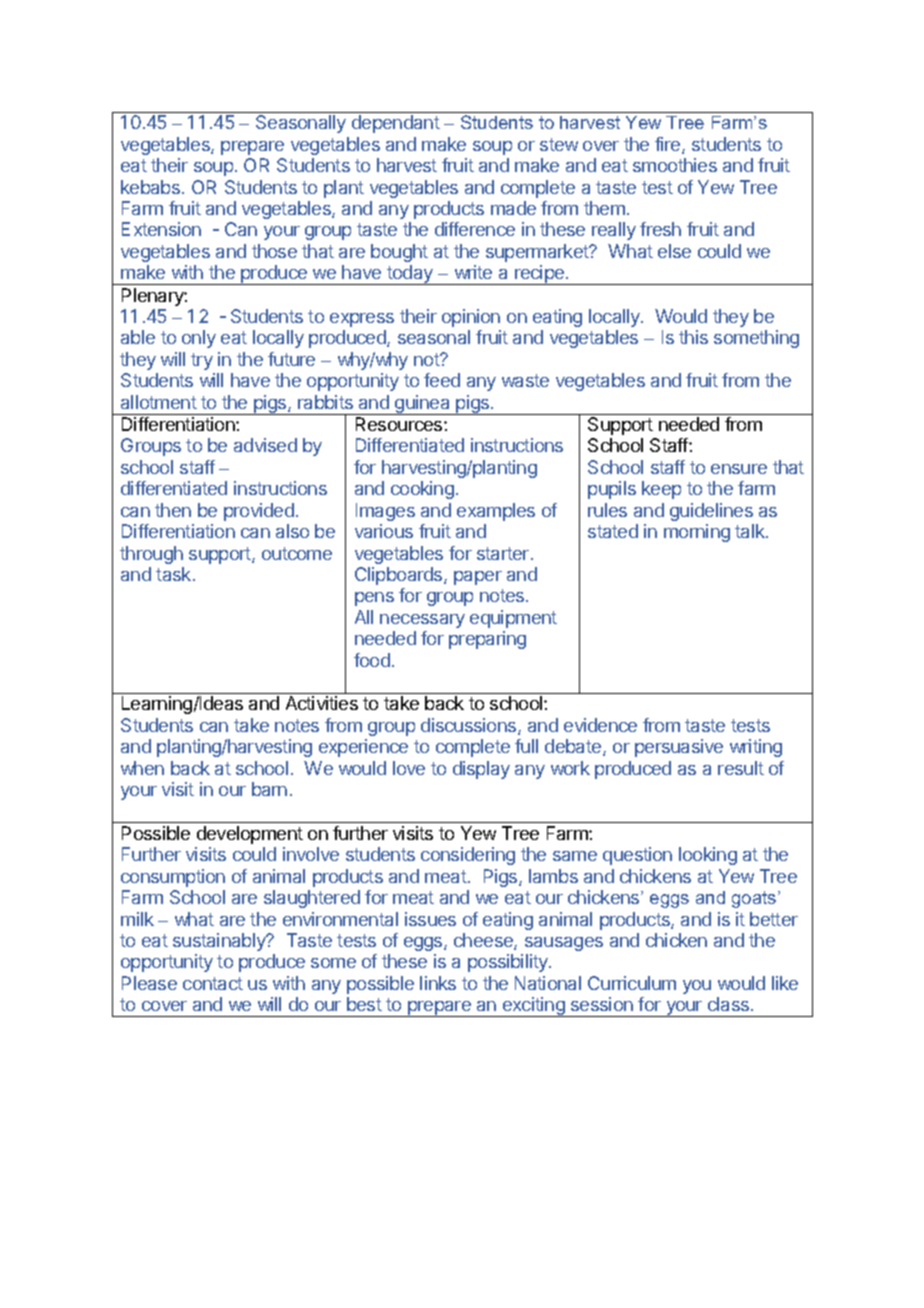 The width and height of the document is (924, 1308). What do you see at coordinates (150, 187) in the document?
I see `kebabs` at bounding box center [150, 187].
